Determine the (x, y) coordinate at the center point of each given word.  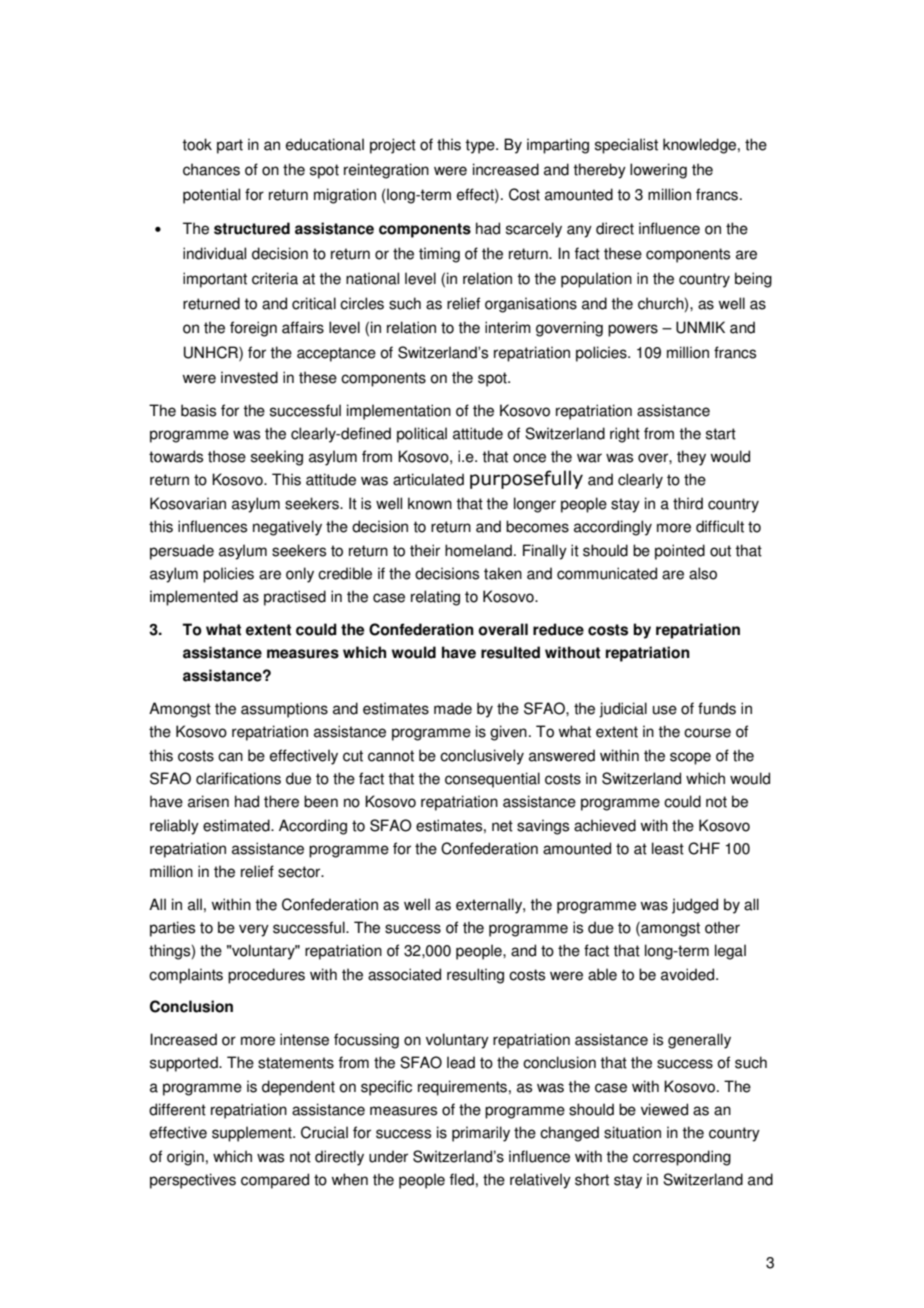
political (422, 435)
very (254, 930)
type (481, 146)
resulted (510, 652)
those (227, 456)
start (721, 434)
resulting (475, 976)
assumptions (284, 710)
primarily (481, 1134)
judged (695, 906)
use (665, 710)
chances (211, 169)
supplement (253, 1134)
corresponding (682, 1158)
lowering (658, 171)
